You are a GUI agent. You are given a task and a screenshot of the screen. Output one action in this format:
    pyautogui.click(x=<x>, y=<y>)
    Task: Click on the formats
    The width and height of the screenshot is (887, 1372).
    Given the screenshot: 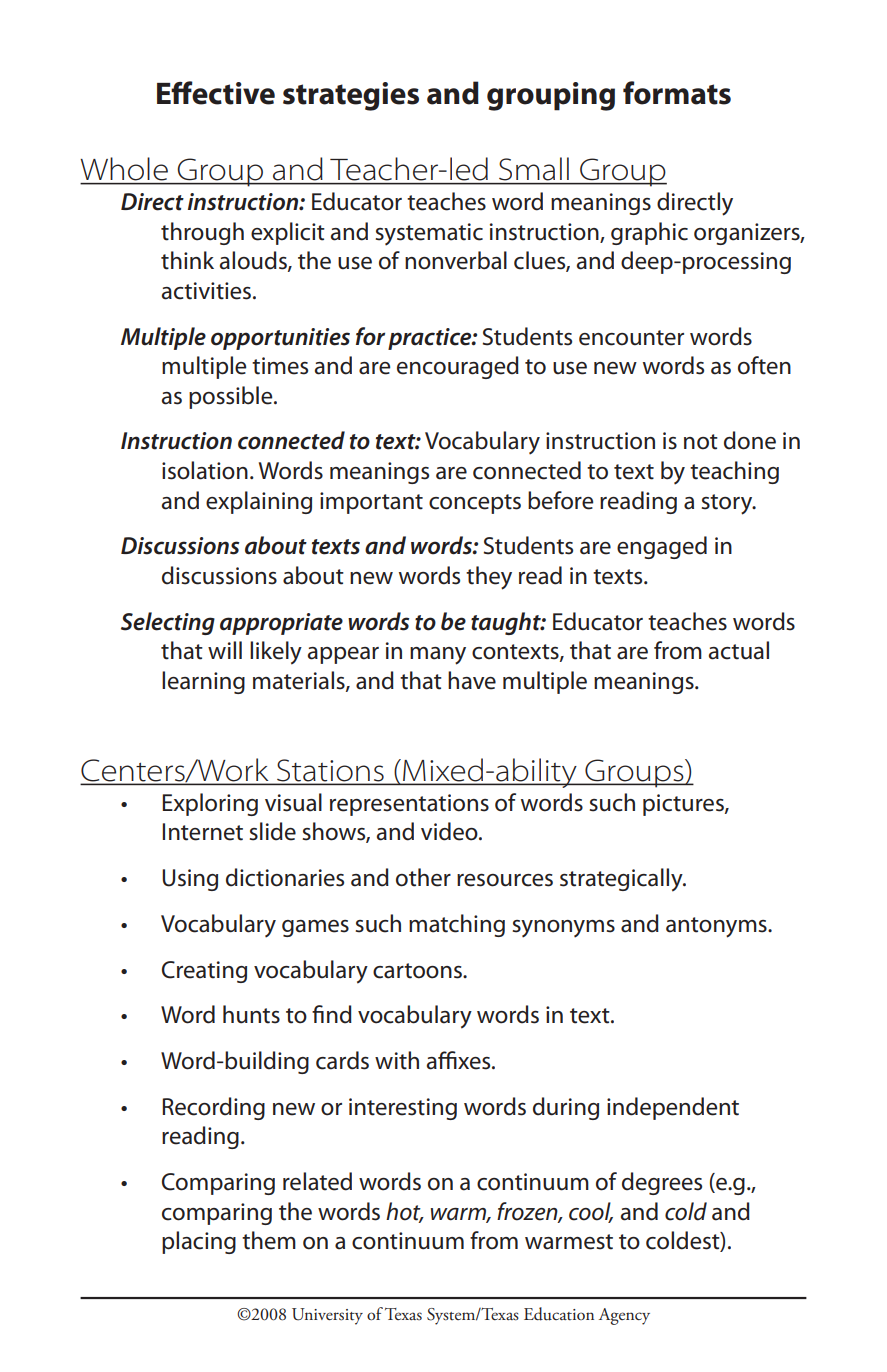 What is the action you would take?
    pyautogui.click(x=677, y=93)
